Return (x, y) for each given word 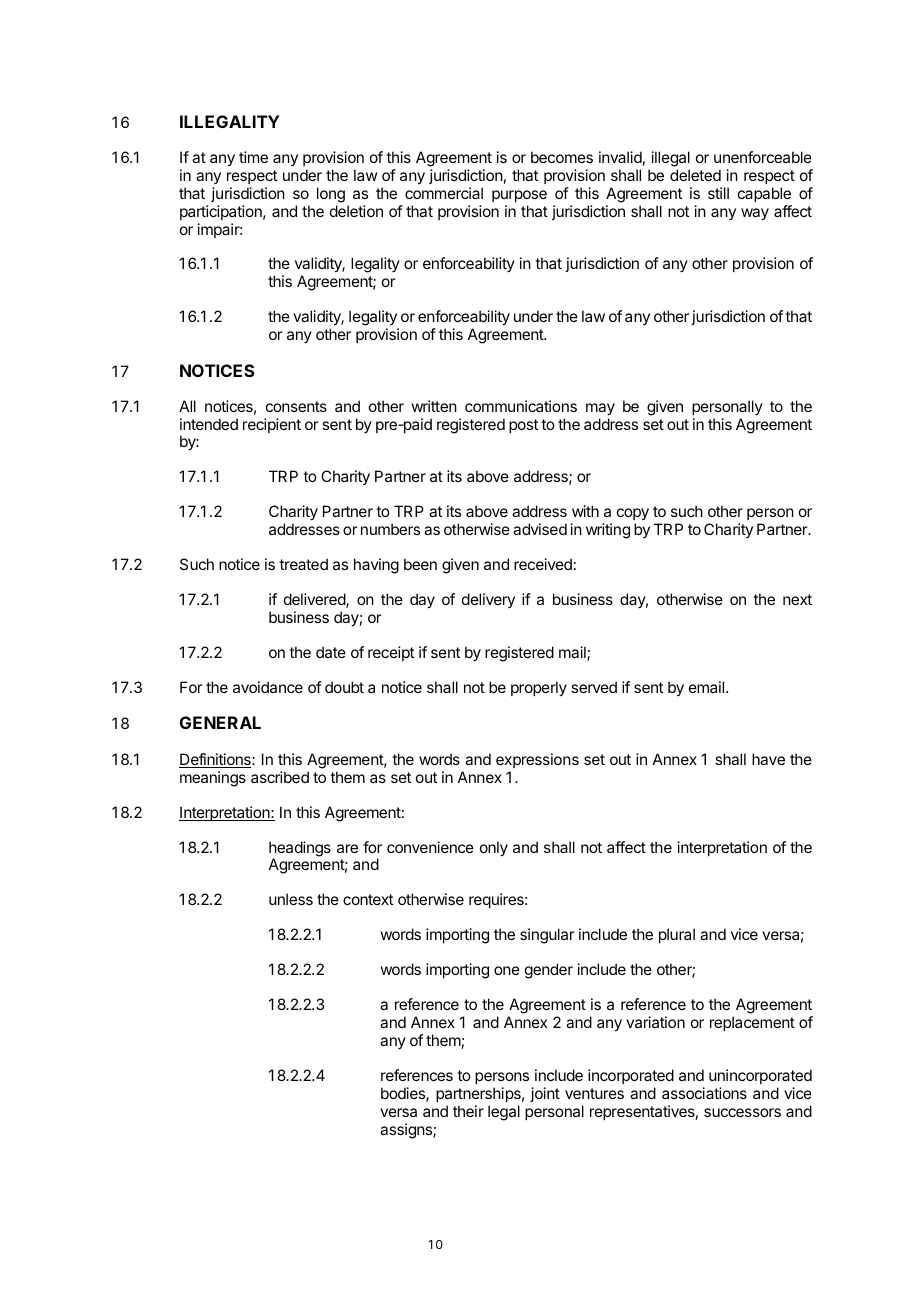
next (797, 599)
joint (545, 1094)
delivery (488, 600)
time (253, 157)
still (718, 193)
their (468, 1111)
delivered (315, 600)
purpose (519, 196)
